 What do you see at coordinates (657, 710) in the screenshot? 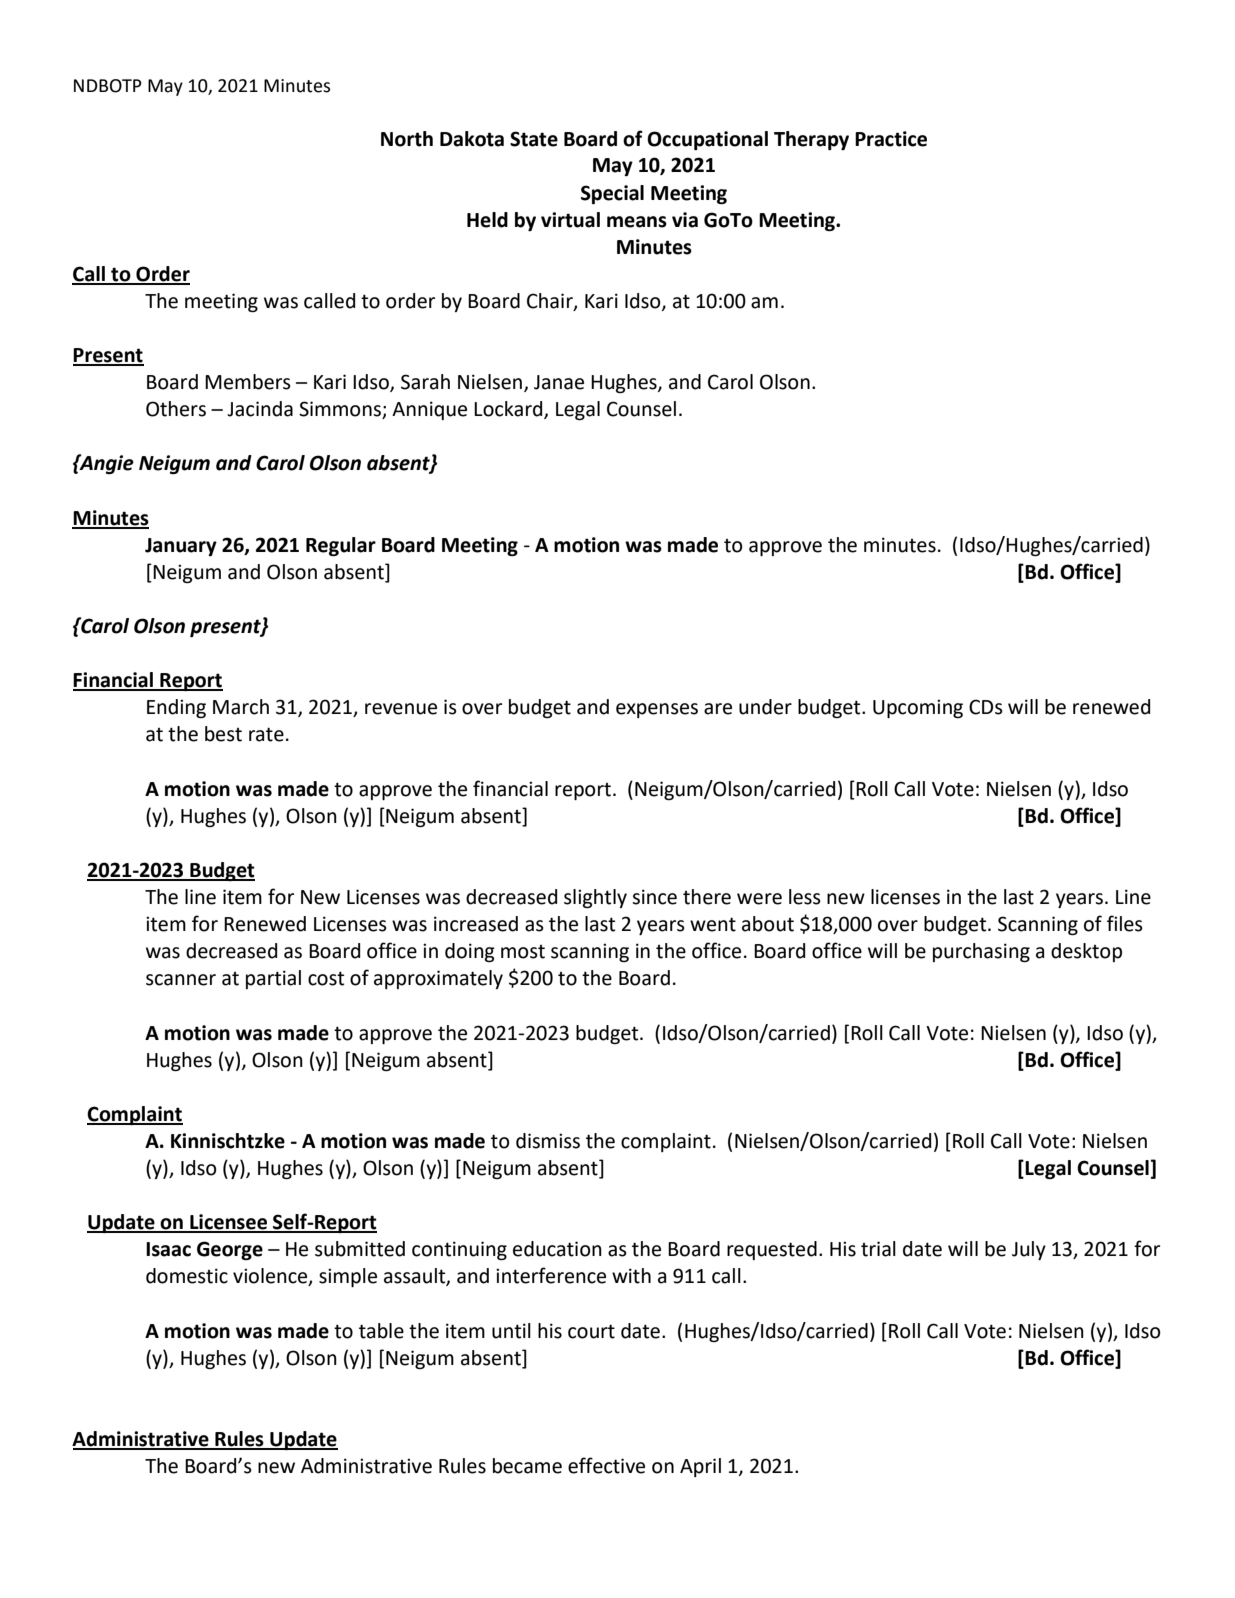
I see `expenses` at bounding box center [657, 710].
